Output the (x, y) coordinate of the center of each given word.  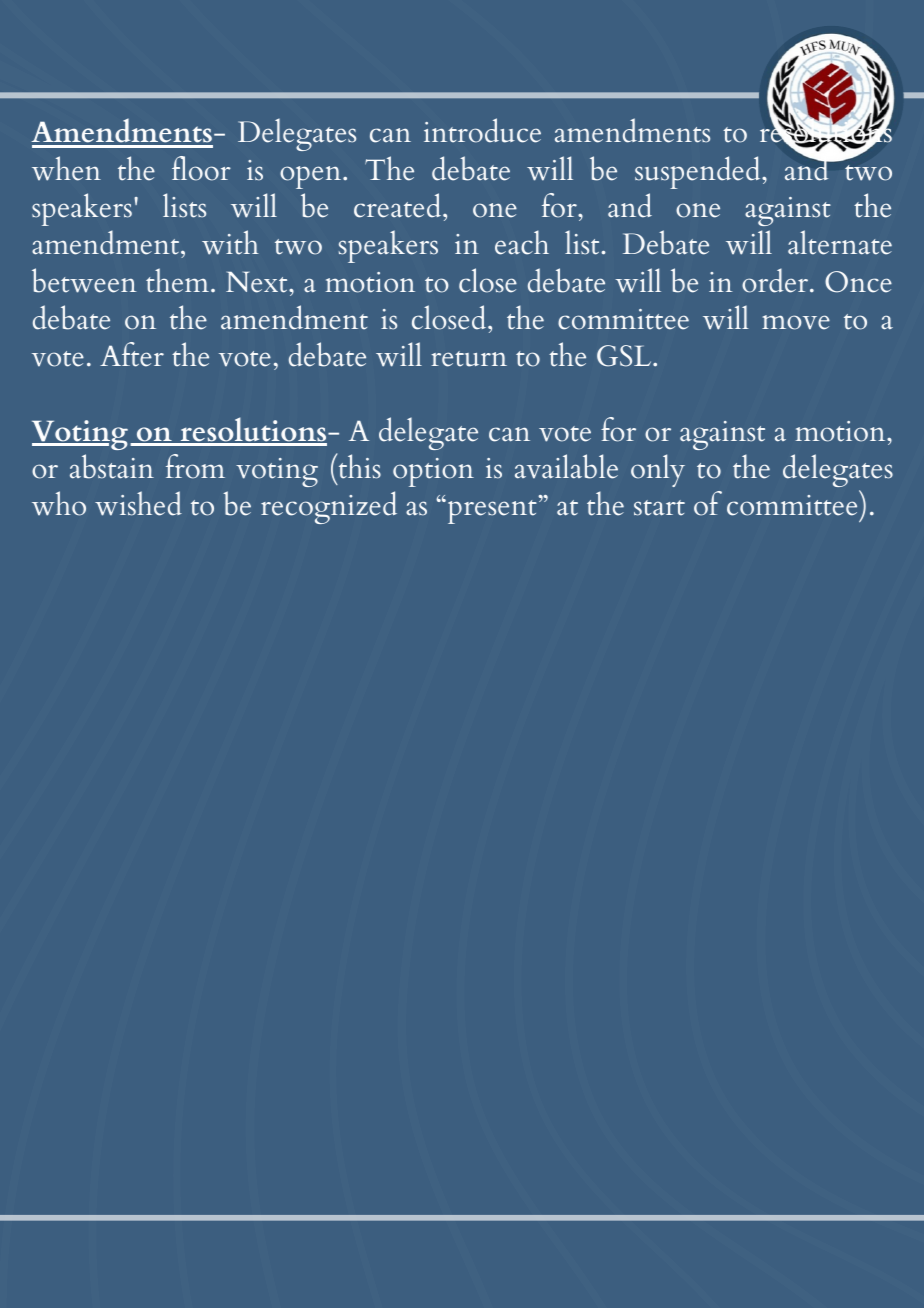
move (796, 322)
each (522, 242)
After (132, 354)
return (469, 359)
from (195, 466)
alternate (840, 242)
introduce (482, 130)
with (230, 242)
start (659, 508)
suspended (699, 172)
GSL (625, 356)
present (491, 511)
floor (201, 168)
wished (138, 503)
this (358, 466)
